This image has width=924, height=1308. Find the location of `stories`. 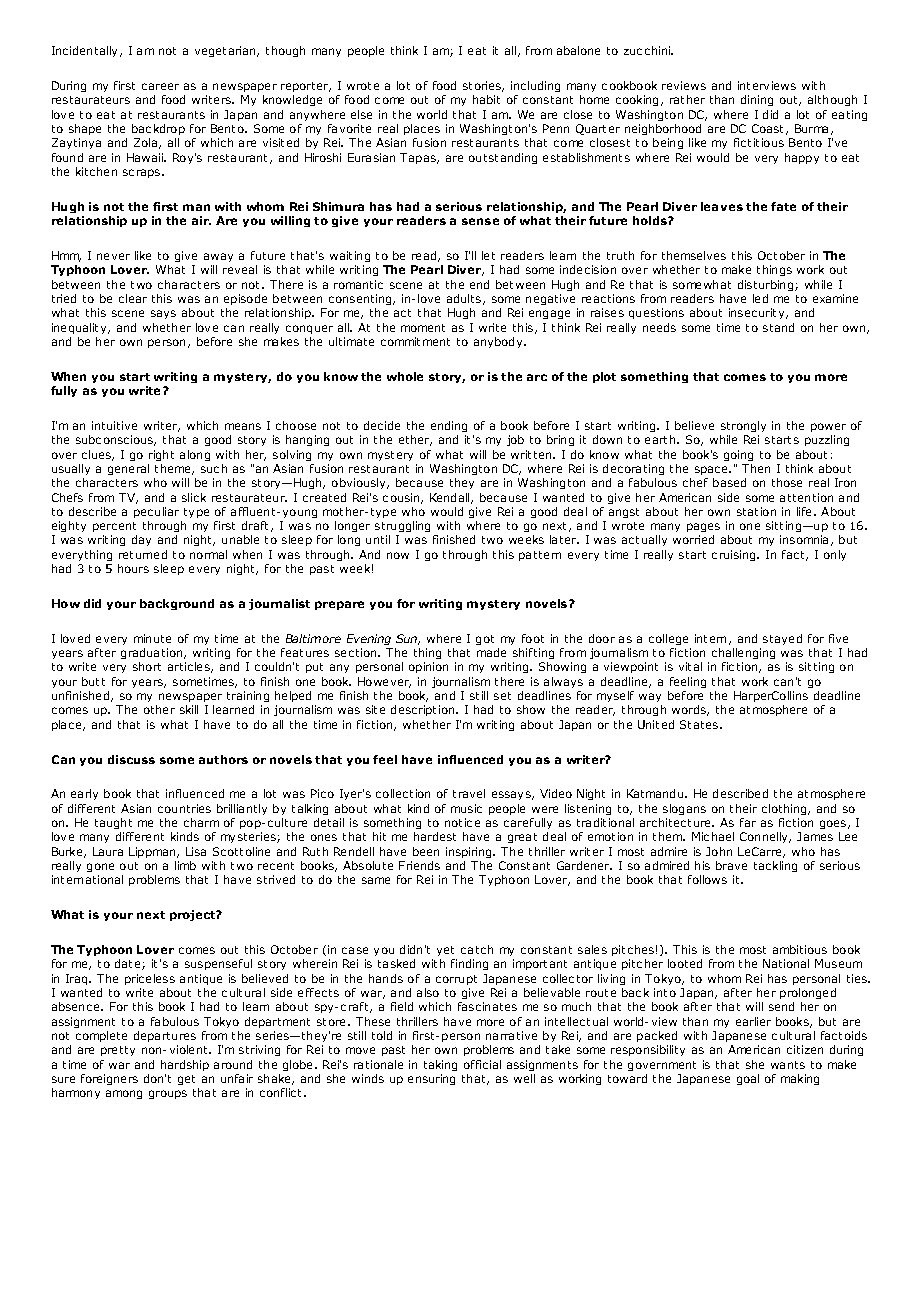

stories is located at coordinates (483, 86).
